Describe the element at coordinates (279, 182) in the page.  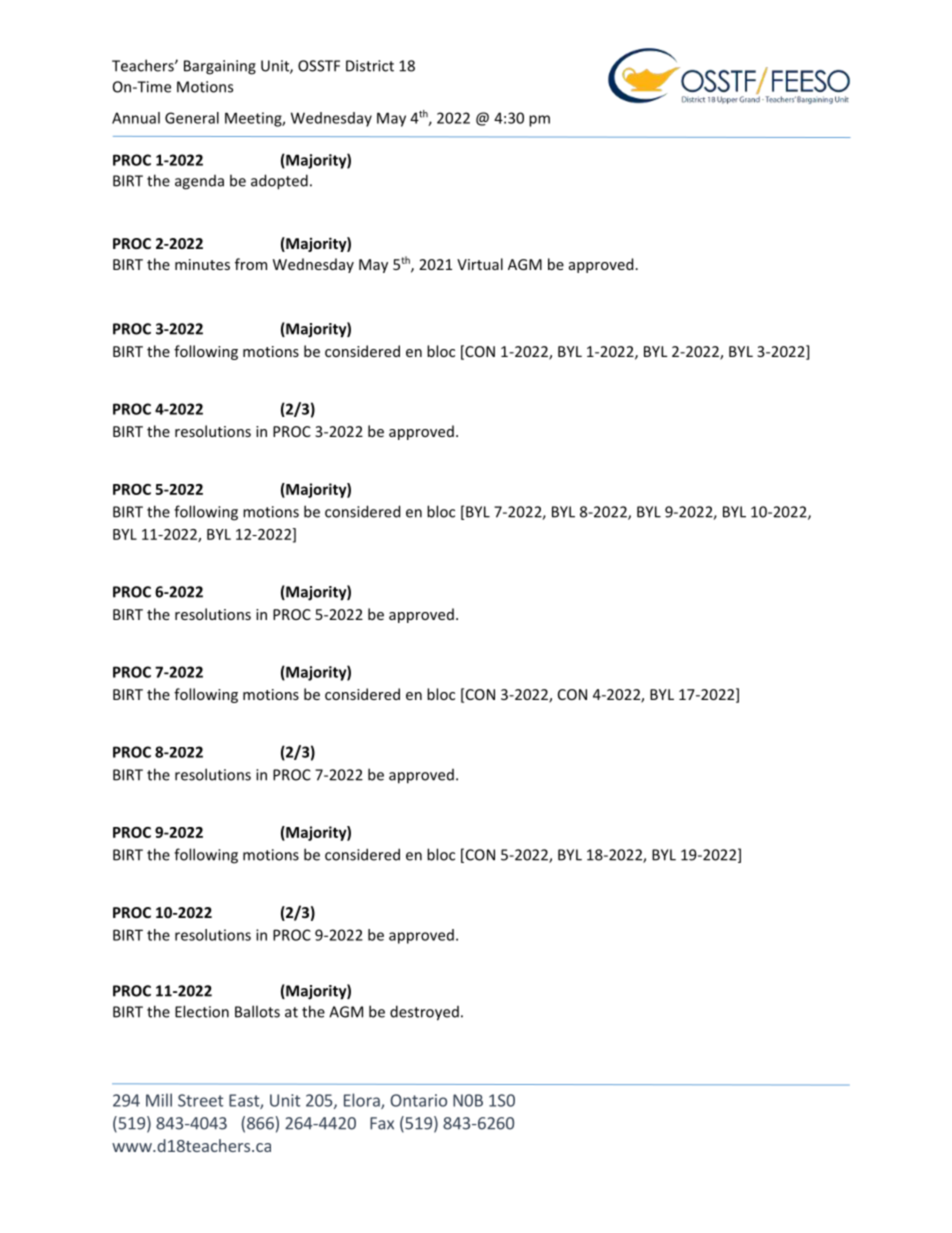
I see `adopted` at that location.
